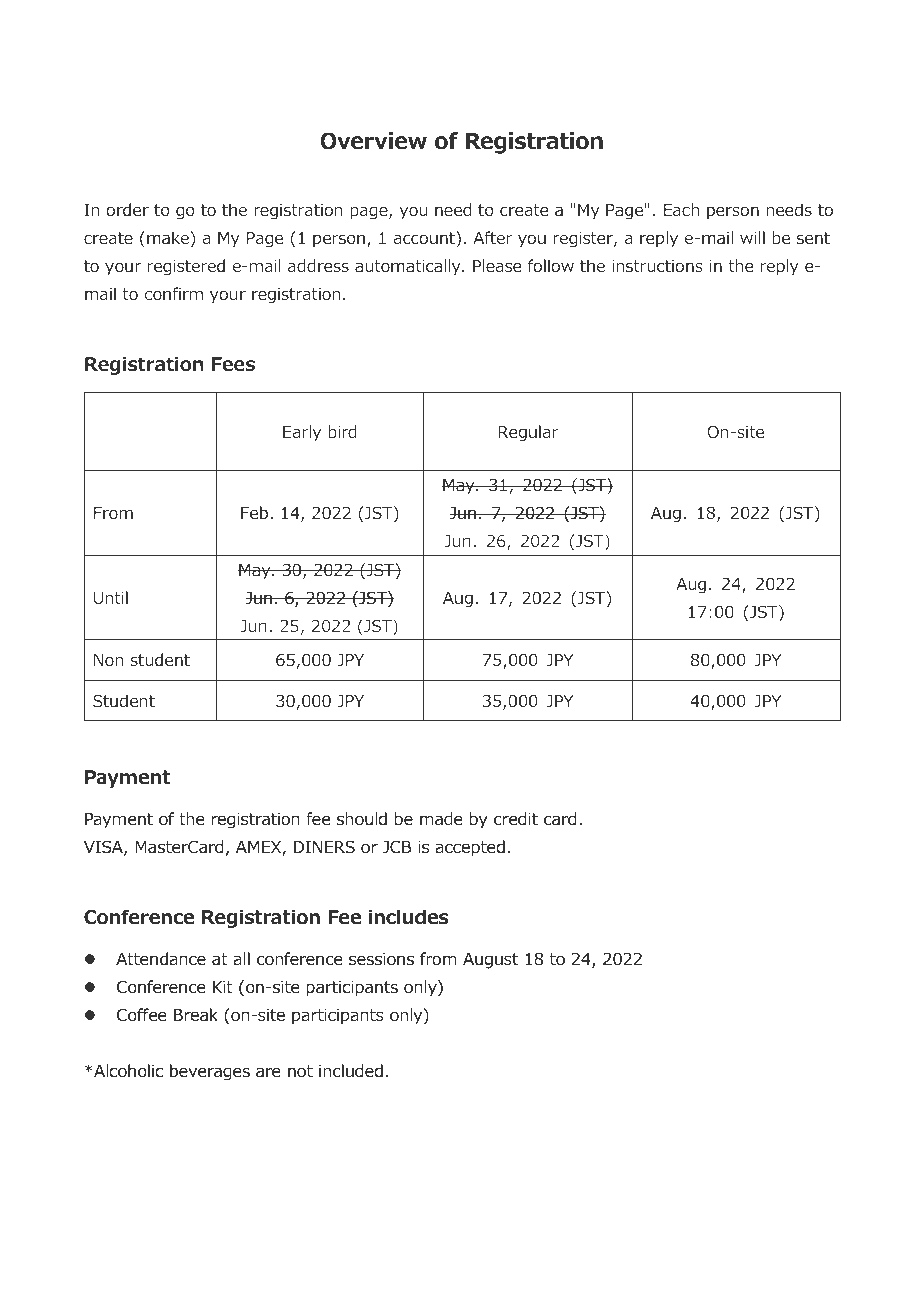 The width and height of the screenshot is (924, 1308). I want to click on DINERS, so click(324, 847).
